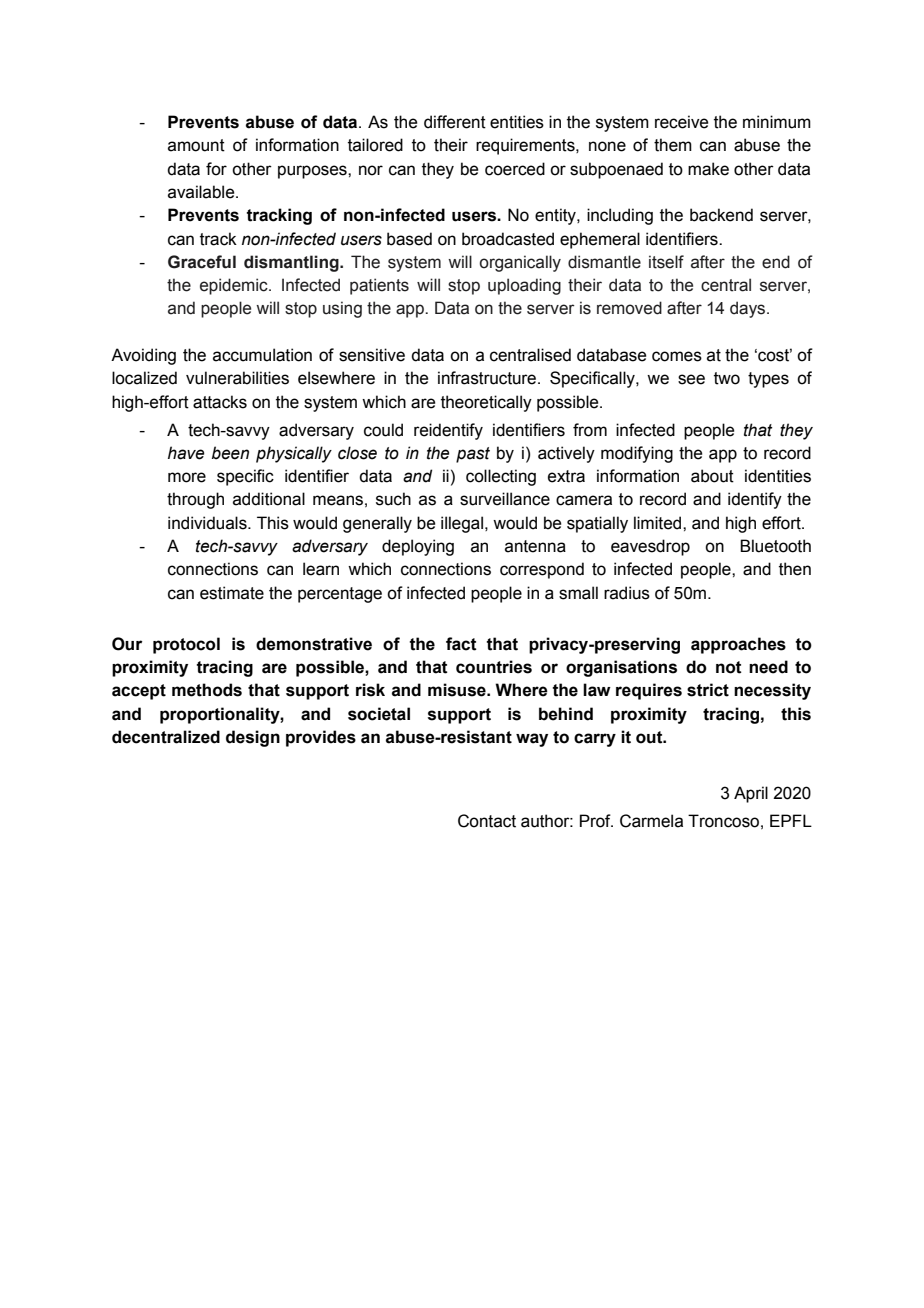 The width and height of the page is (924, 1308). Describe the element at coordinates (673, 145) in the page. I see `them` at that location.
